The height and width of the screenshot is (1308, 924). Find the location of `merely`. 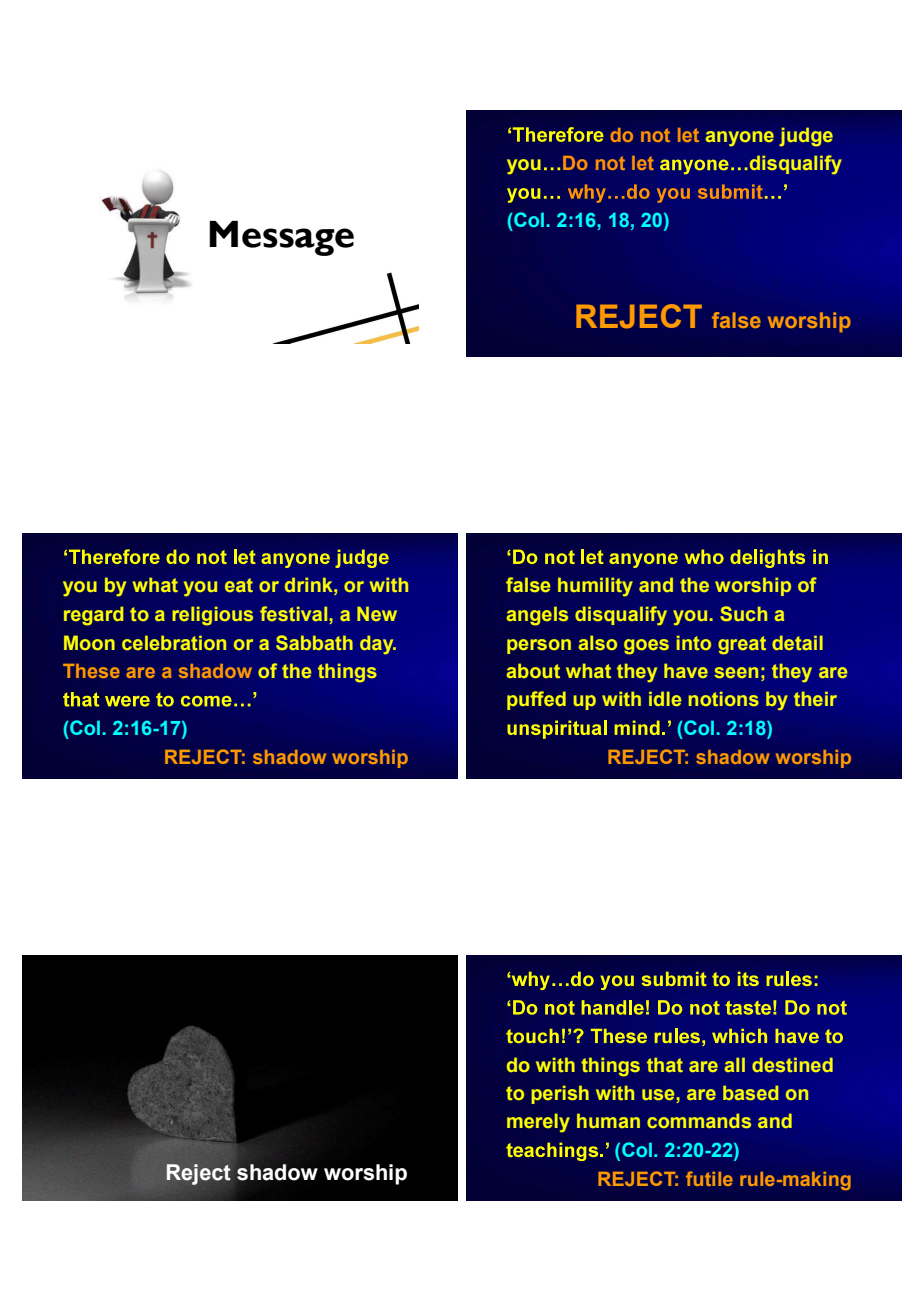

merely is located at coordinates (538, 1123).
